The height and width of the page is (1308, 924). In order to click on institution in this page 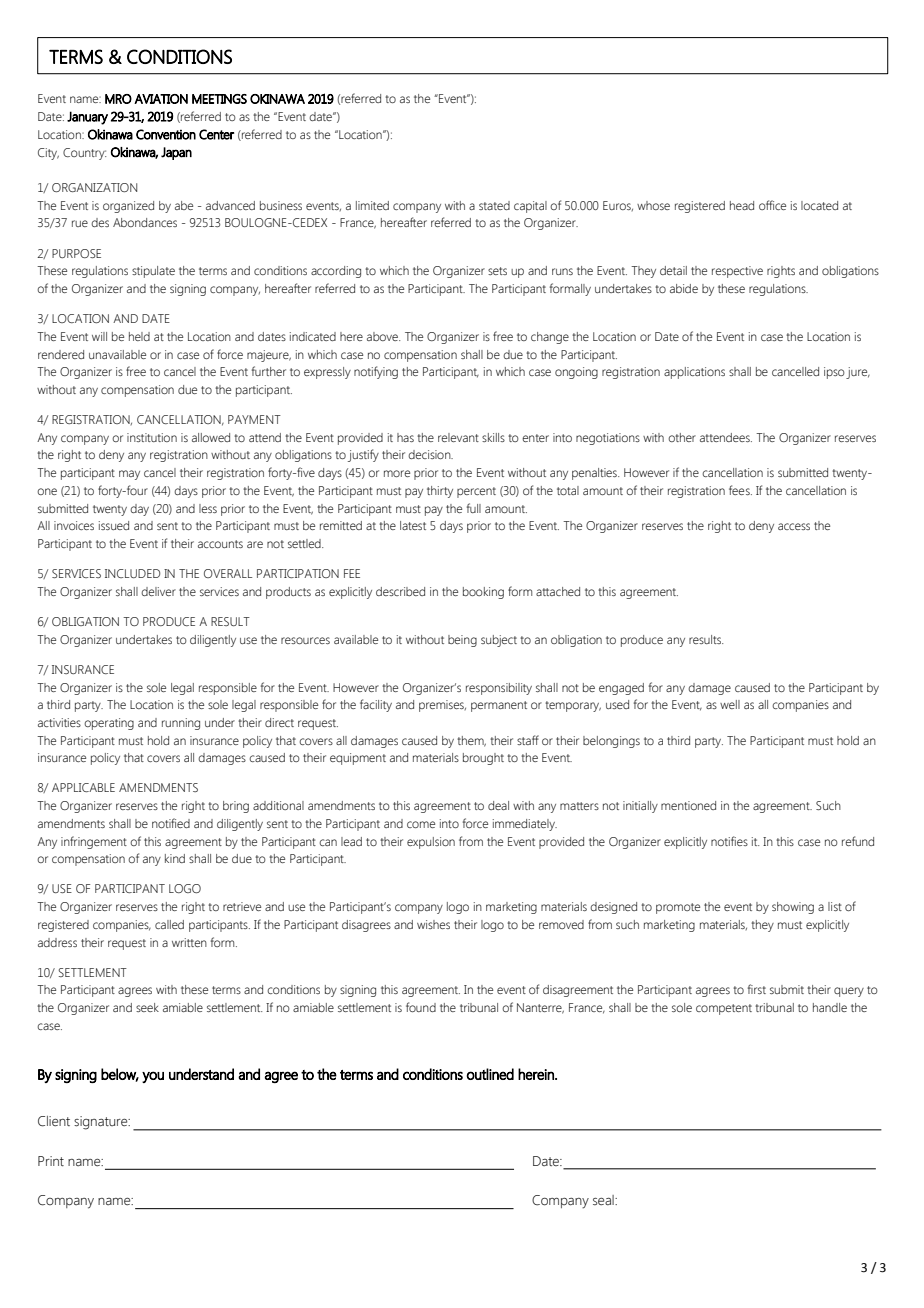, I will do `click(152, 437)`.
